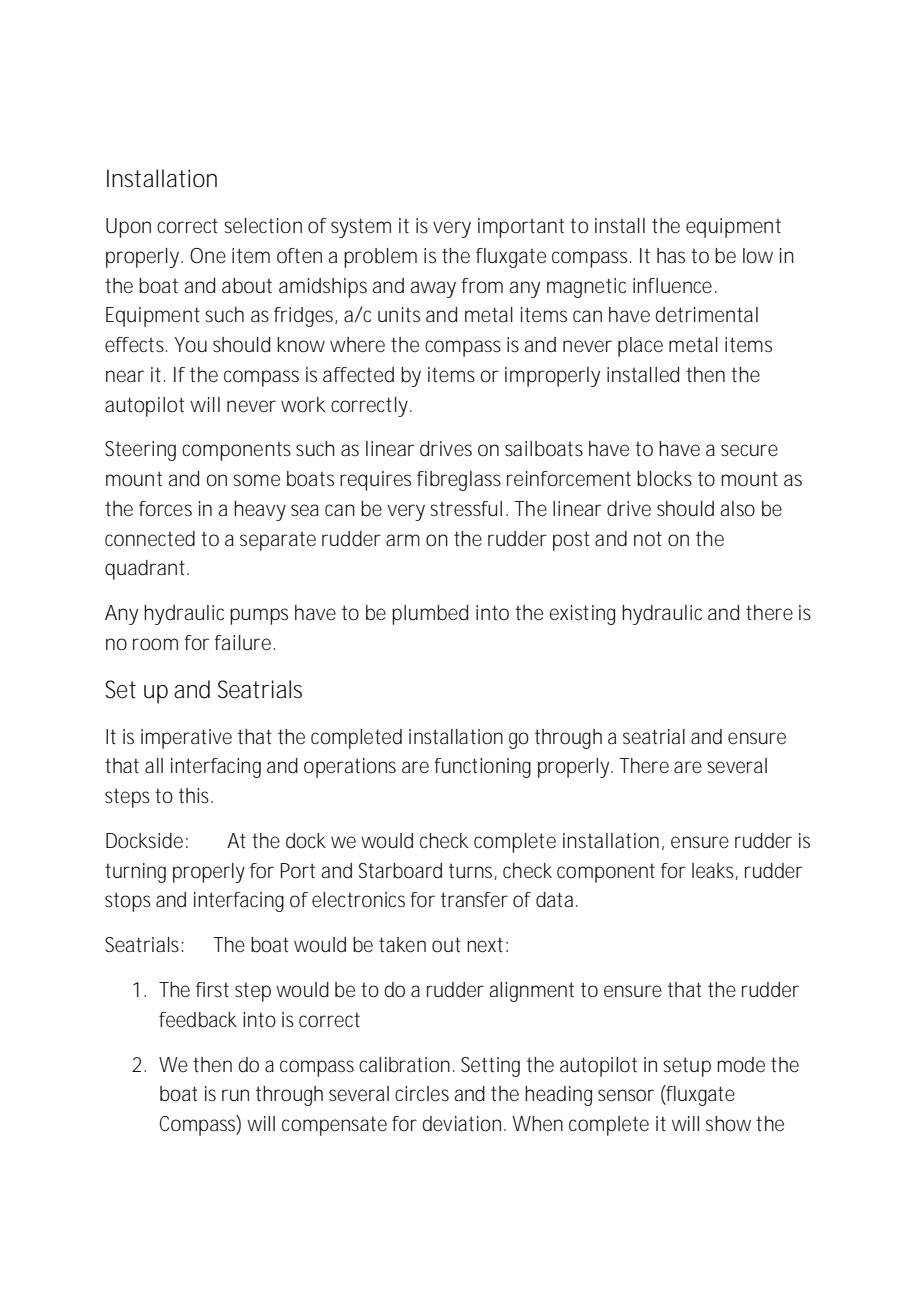 The width and height of the screenshot is (924, 1308). What do you see at coordinates (671, 255) in the screenshot?
I see `has` at bounding box center [671, 255].
